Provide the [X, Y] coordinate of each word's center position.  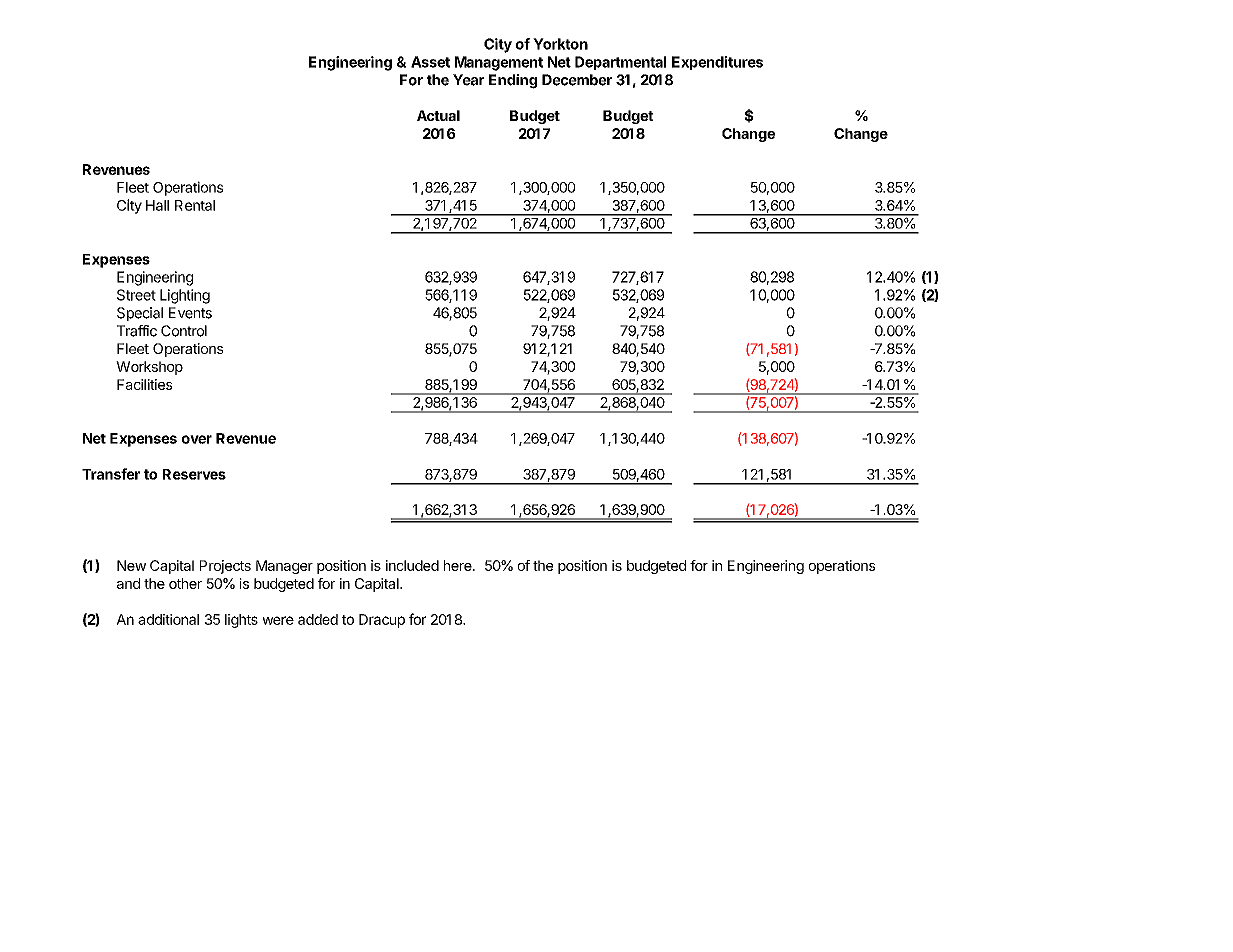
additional [168, 619]
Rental [195, 205]
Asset [430, 62]
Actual [438, 115]
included [412, 565]
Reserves [194, 474]
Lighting [185, 296]
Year [468, 80]
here [459, 565]
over [197, 439]
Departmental [620, 63]
